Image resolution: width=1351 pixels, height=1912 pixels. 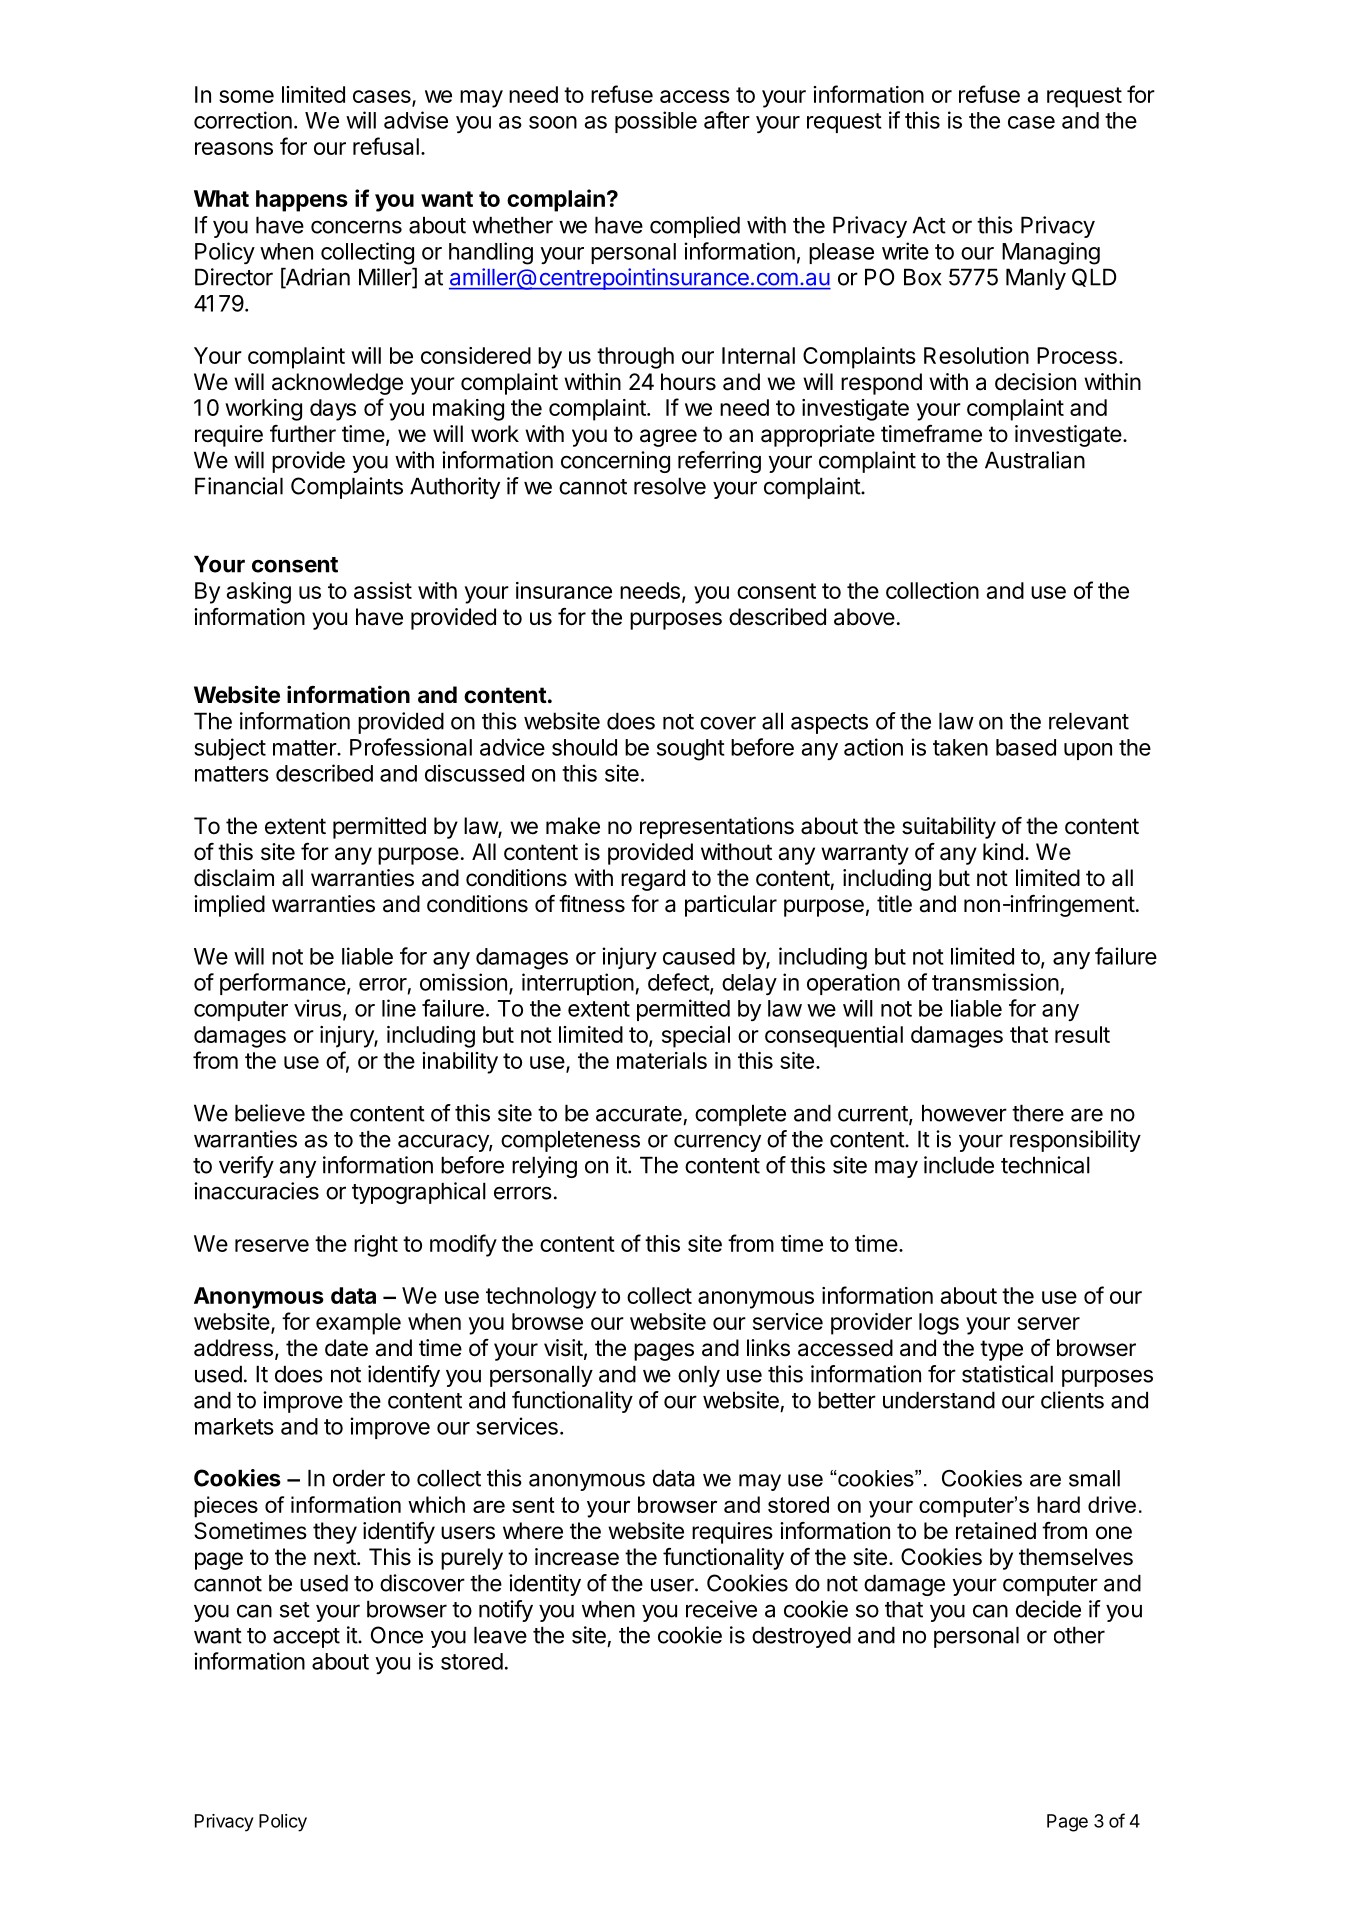 What do you see at coordinates (721, 1609) in the screenshot?
I see `receive` at bounding box center [721, 1609].
